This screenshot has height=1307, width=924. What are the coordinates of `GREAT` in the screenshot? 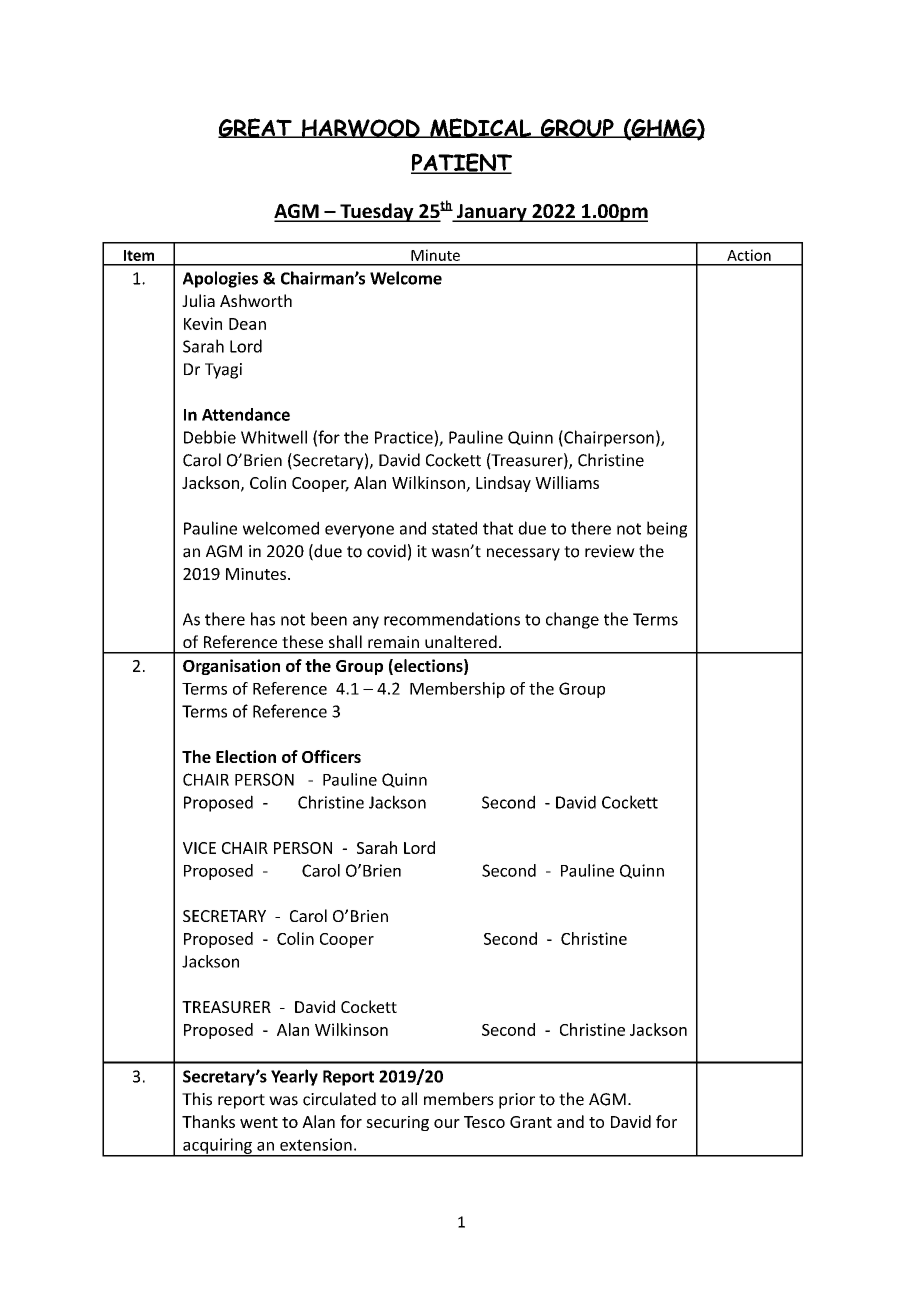 It's located at (256, 128).
